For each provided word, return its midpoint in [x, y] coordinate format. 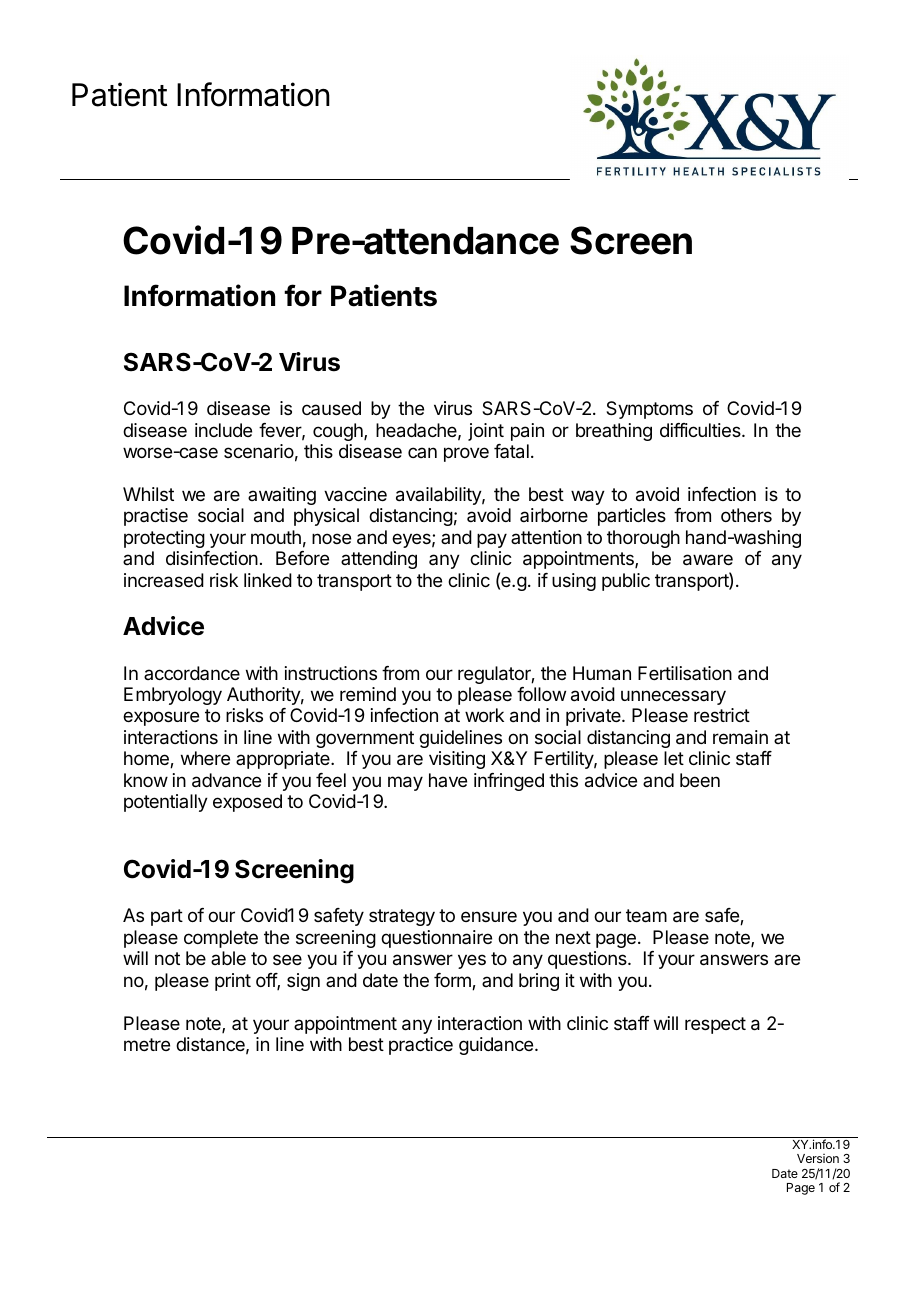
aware [708, 560]
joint [486, 432]
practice [421, 1046]
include [223, 430]
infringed [509, 782]
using [574, 582]
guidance [497, 1046]
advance [226, 780]
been [700, 780]
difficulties [701, 430]
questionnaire [436, 939]
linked [268, 580]
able [228, 958]
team [646, 916]
